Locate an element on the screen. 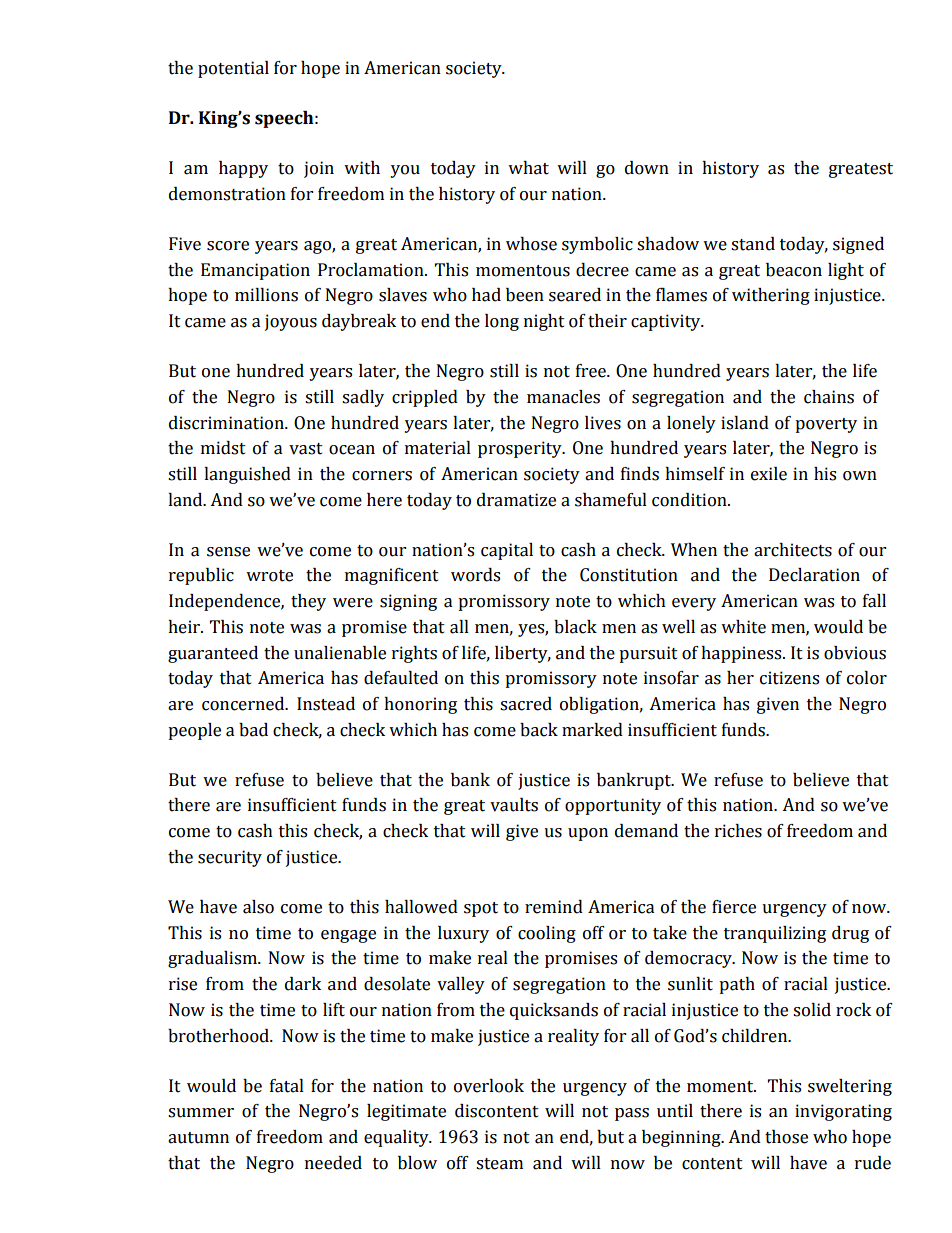  what is located at coordinates (528, 168).
